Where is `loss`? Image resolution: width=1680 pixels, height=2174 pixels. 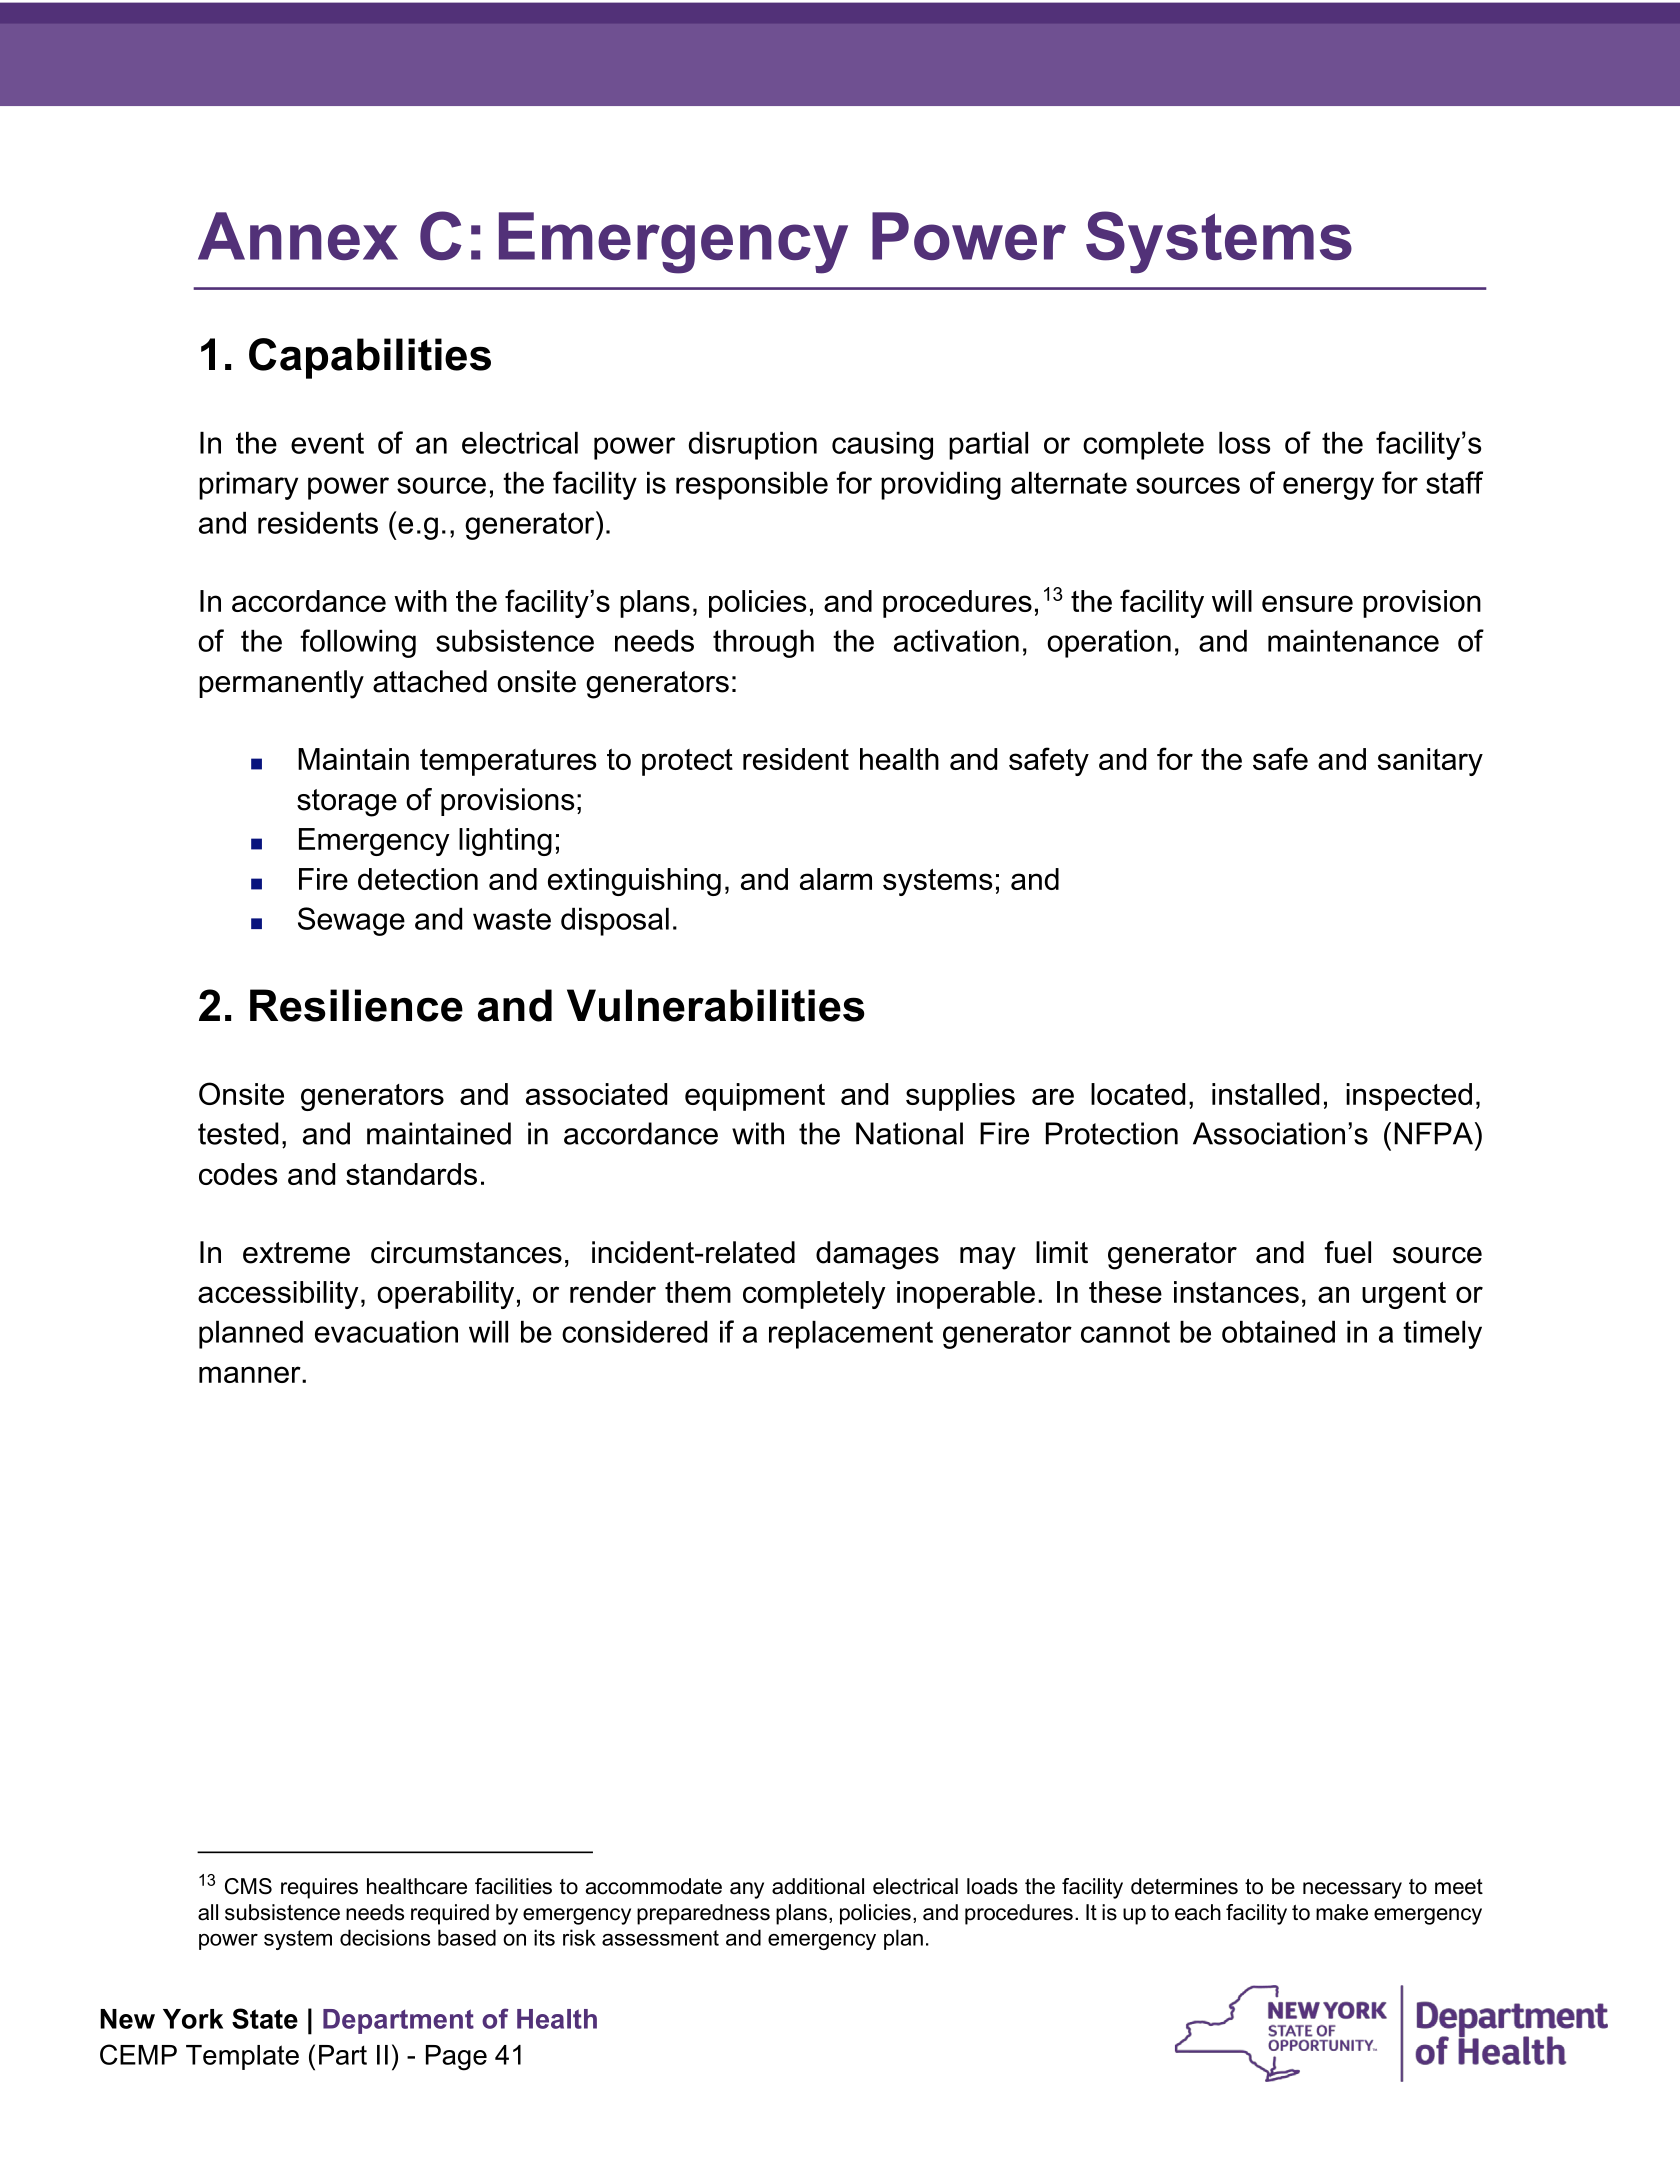
loss is located at coordinates (1244, 443).
